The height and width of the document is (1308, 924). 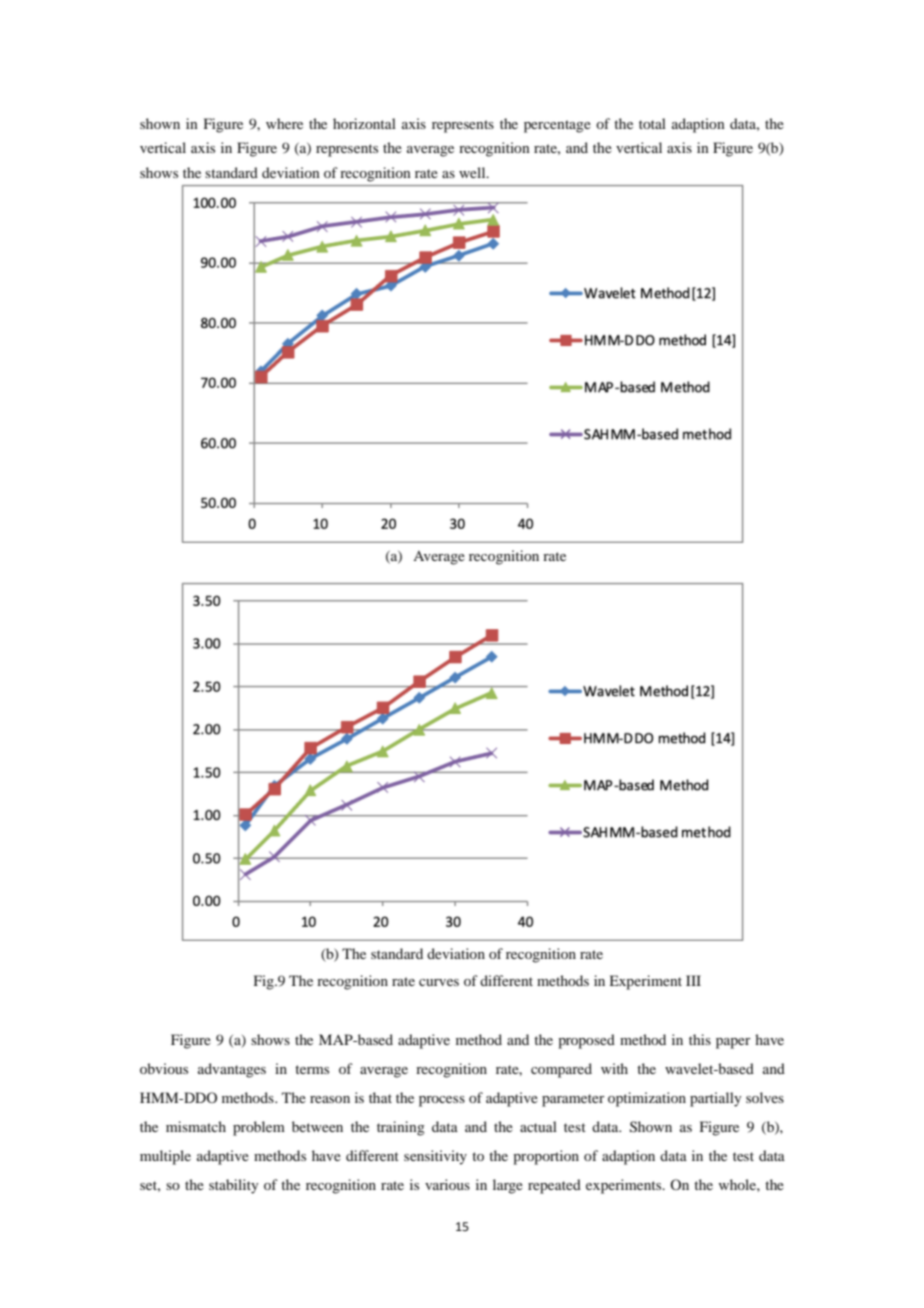 I want to click on well, so click(x=473, y=172).
